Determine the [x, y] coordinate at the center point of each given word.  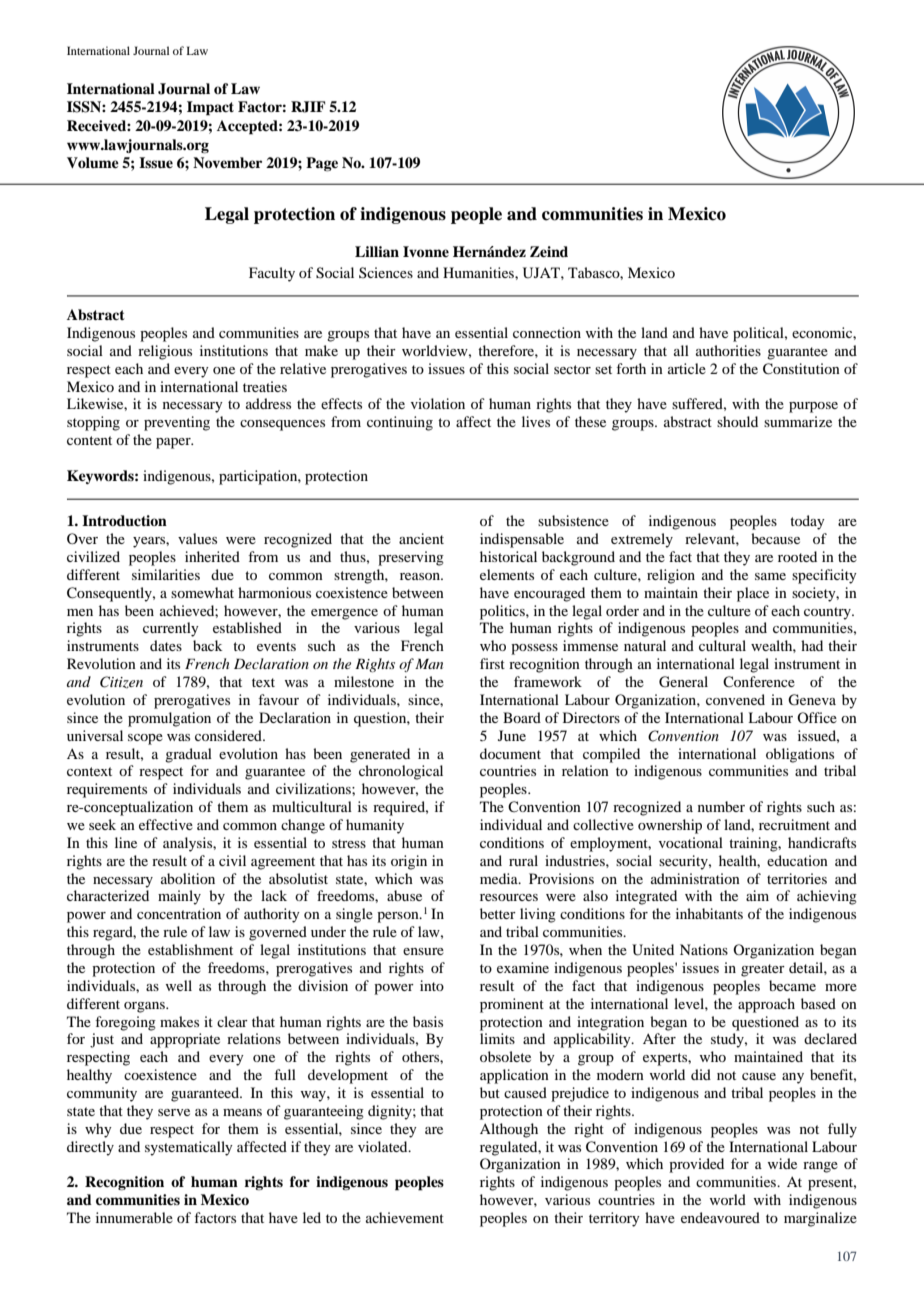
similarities [166, 574]
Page [322, 164]
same [770, 576]
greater [763, 970]
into [432, 985]
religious [165, 352]
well [179, 985]
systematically [189, 1148]
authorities [728, 350]
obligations [800, 755]
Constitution [801, 369]
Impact [210, 108]
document [510, 753]
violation [438, 403]
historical [508, 556]
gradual [188, 755]
